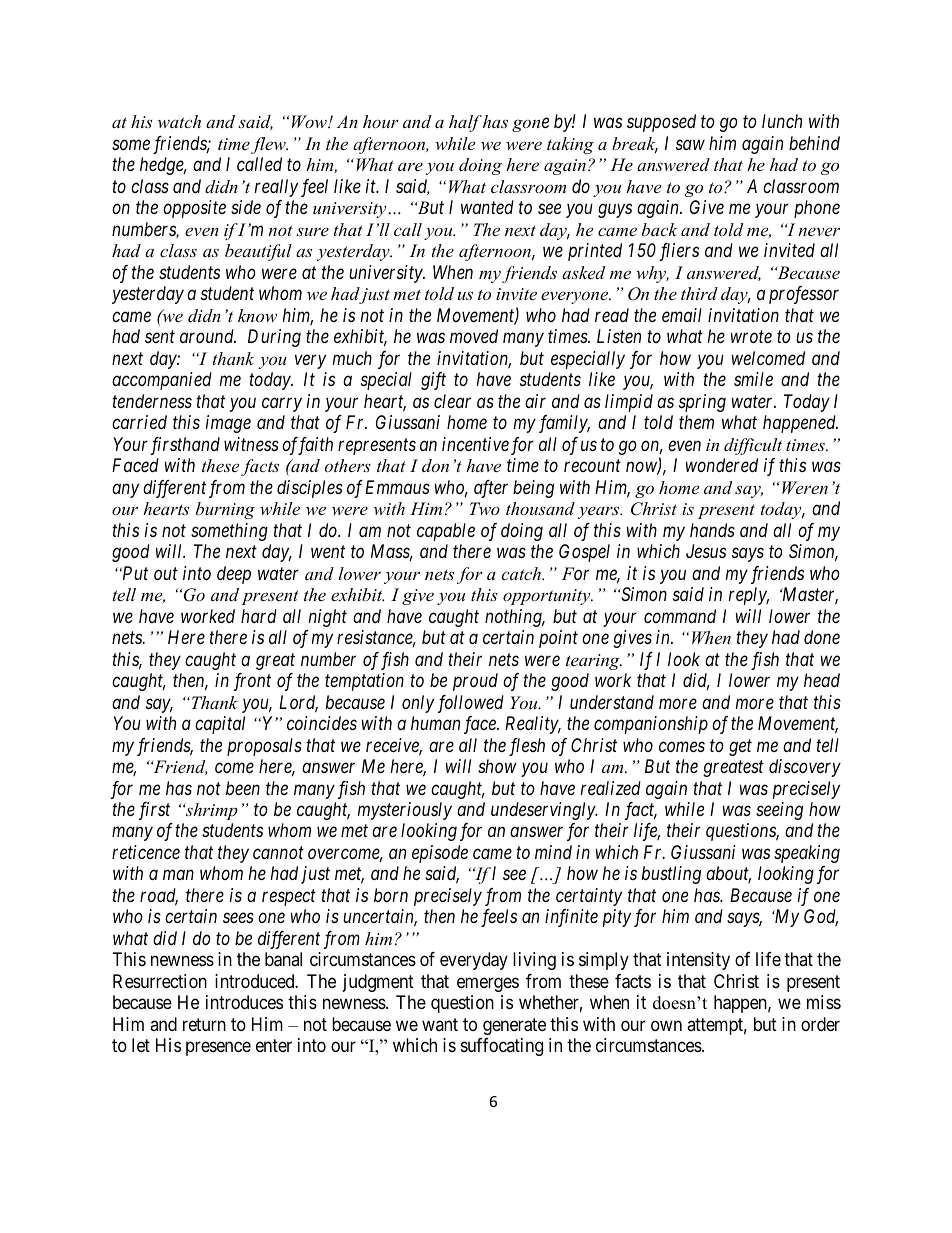  What do you see at coordinates (740, 747) in the screenshot?
I see `get` at bounding box center [740, 747].
